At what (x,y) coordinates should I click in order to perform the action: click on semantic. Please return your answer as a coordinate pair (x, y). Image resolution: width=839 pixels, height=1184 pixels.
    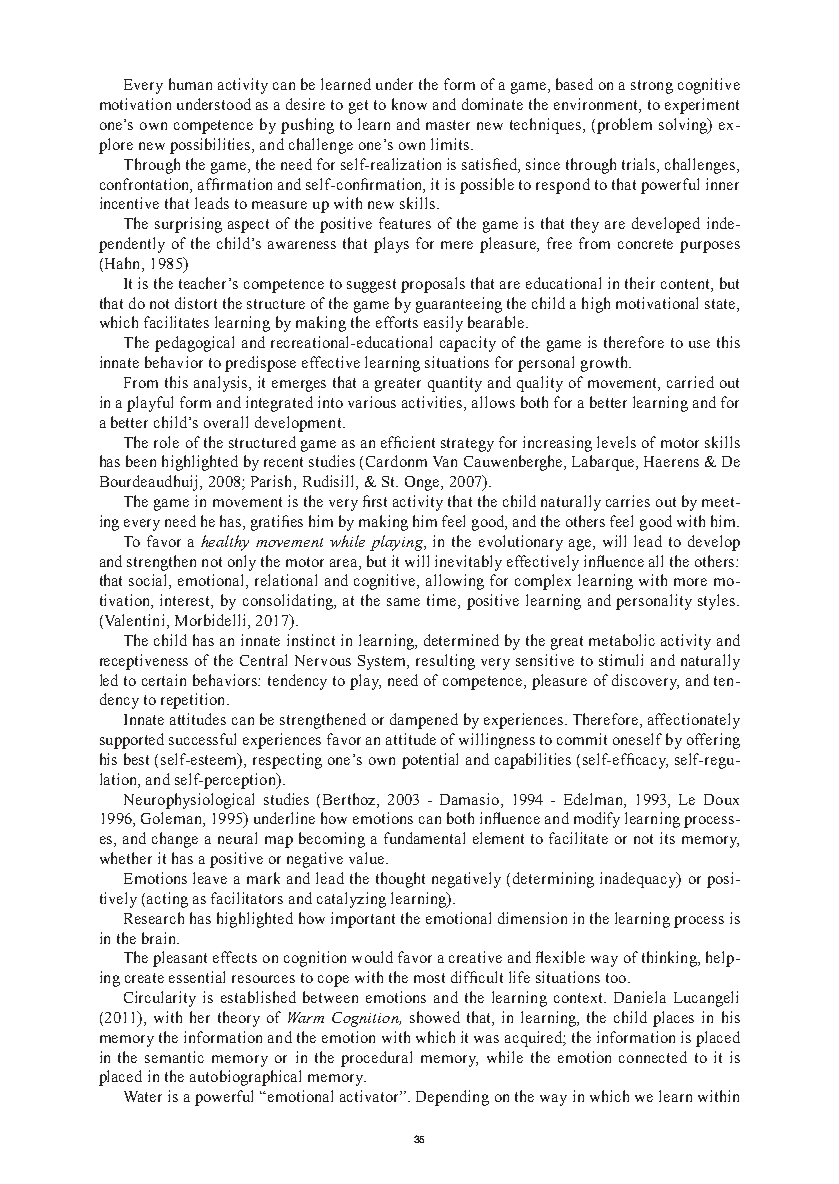
    Looking at the image, I should click on (174, 1057).
